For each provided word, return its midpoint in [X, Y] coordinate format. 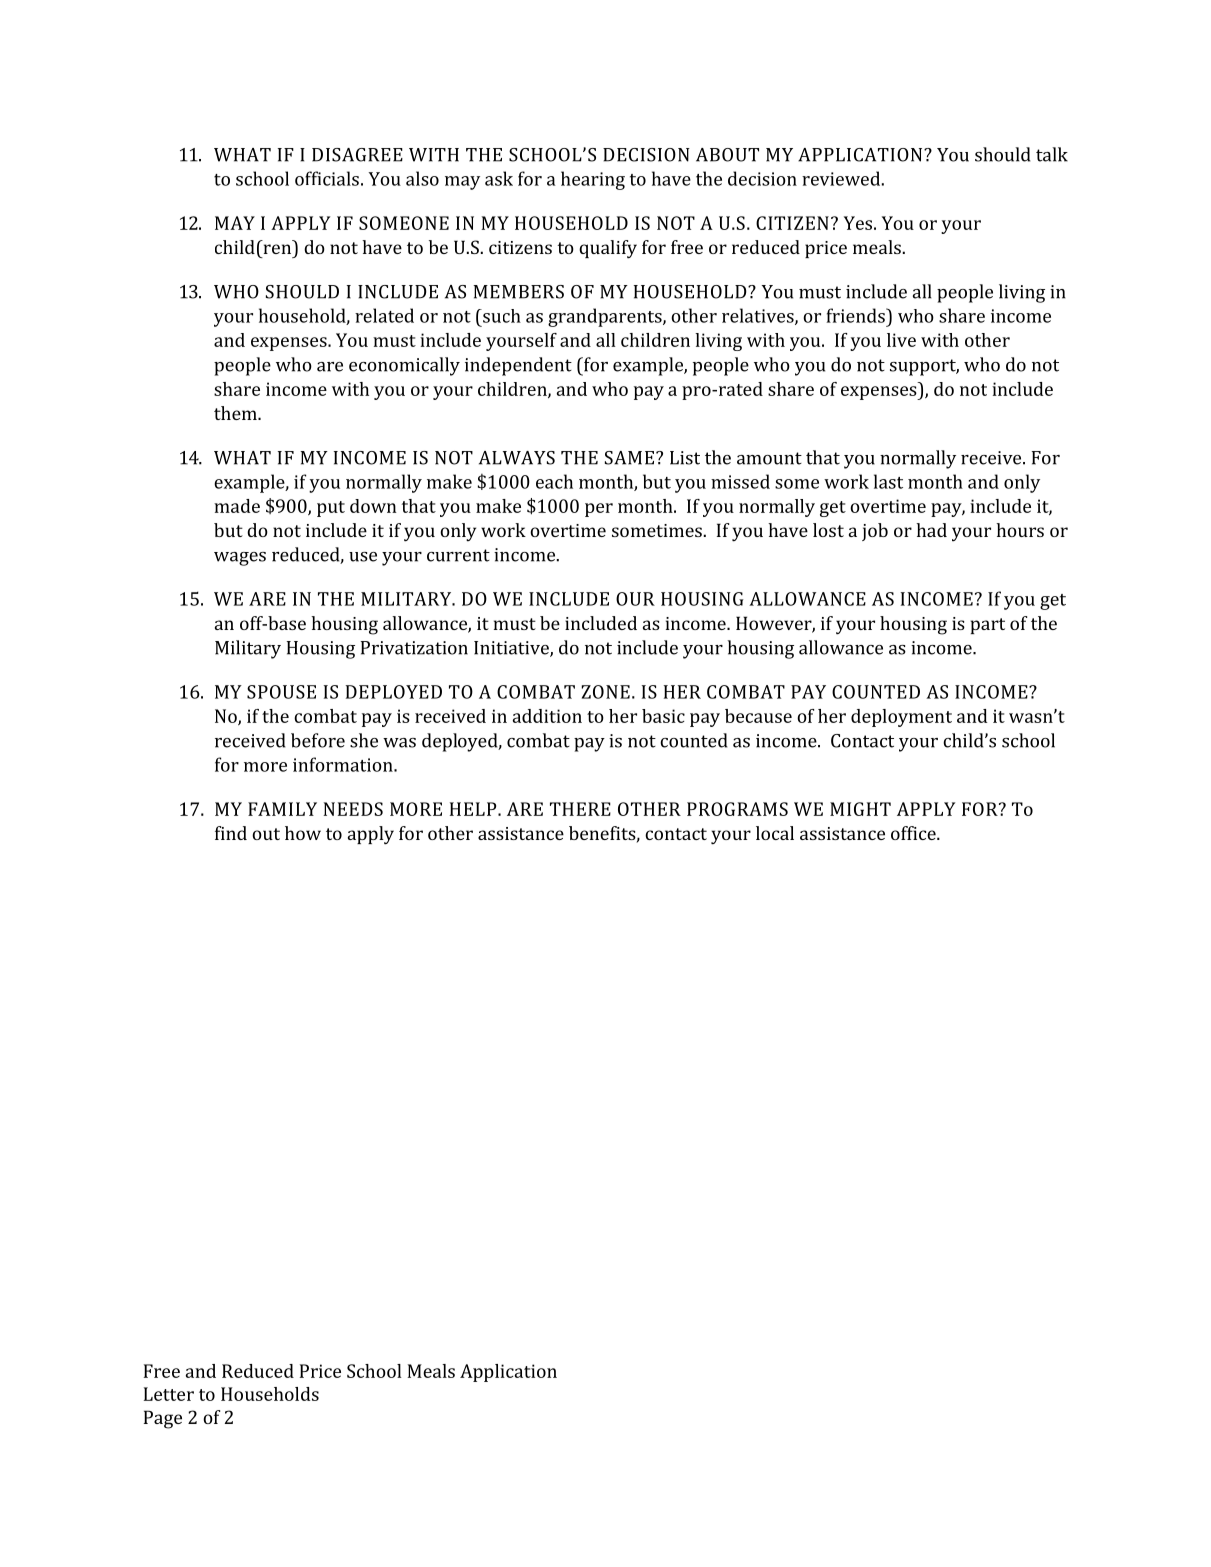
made [237, 506]
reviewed [841, 178]
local [775, 833]
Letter [169, 1394]
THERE [580, 809]
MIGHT [860, 809]
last [888, 481]
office [914, 833]
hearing [593, 180]
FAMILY [282, 809]
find [231, 833]
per [599, 510]
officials [327, 178]
